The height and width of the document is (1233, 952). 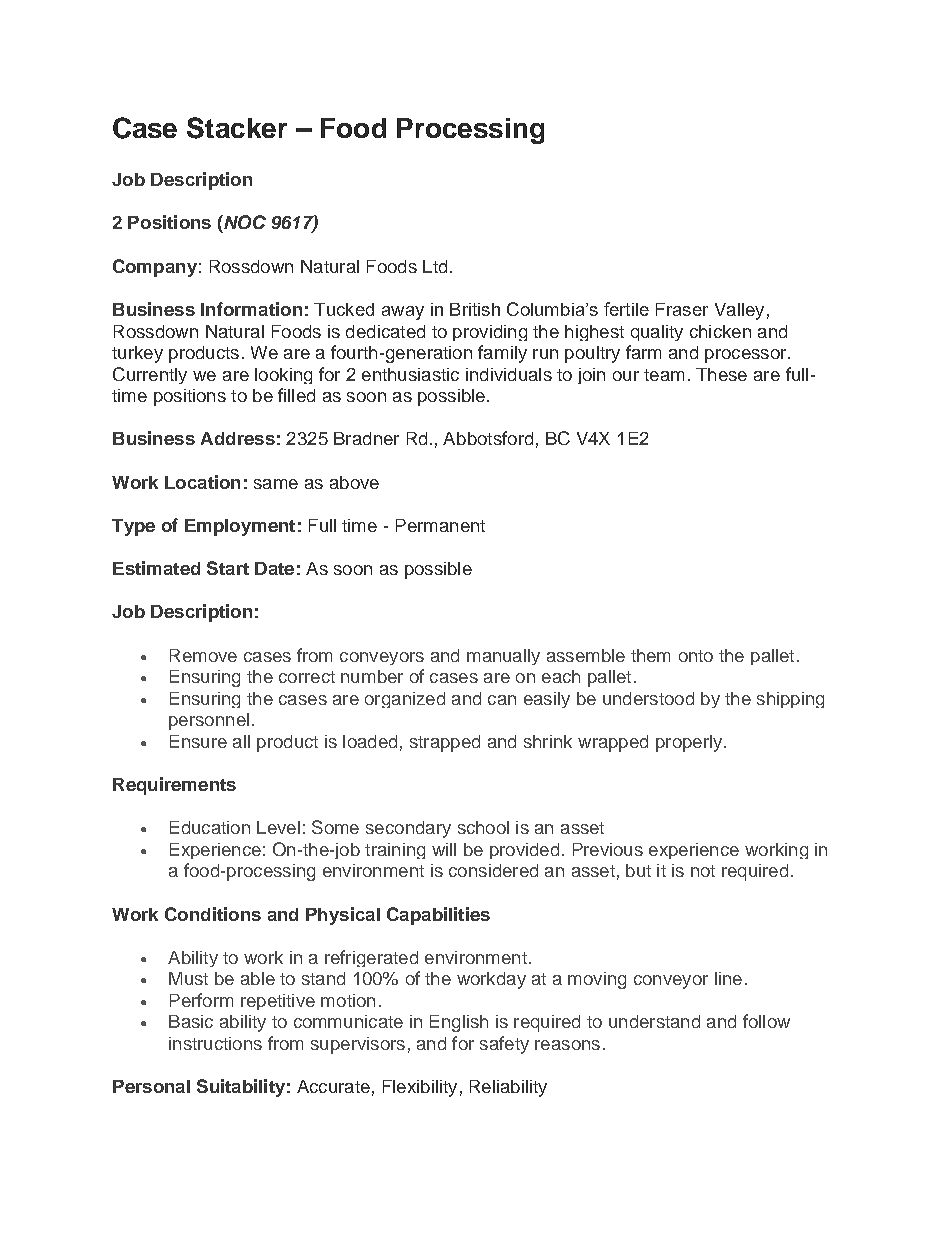 I want to click on instructions, so click(x=215, y=1043).
